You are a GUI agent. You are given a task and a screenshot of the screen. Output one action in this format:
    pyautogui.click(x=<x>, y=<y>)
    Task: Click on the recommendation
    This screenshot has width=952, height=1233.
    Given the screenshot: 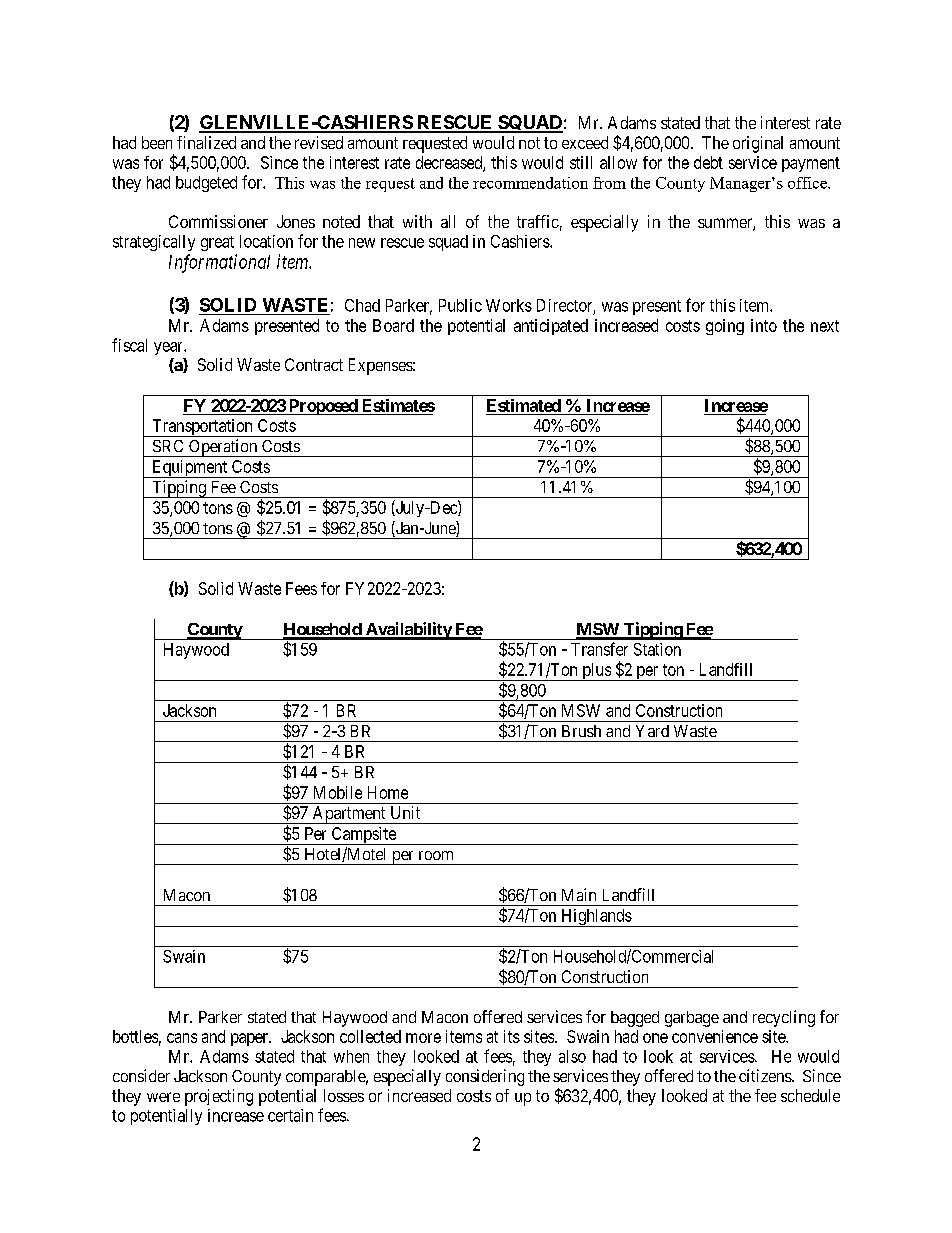 What is the action you would take?
    pyautogui.click(x=530, y=183)
